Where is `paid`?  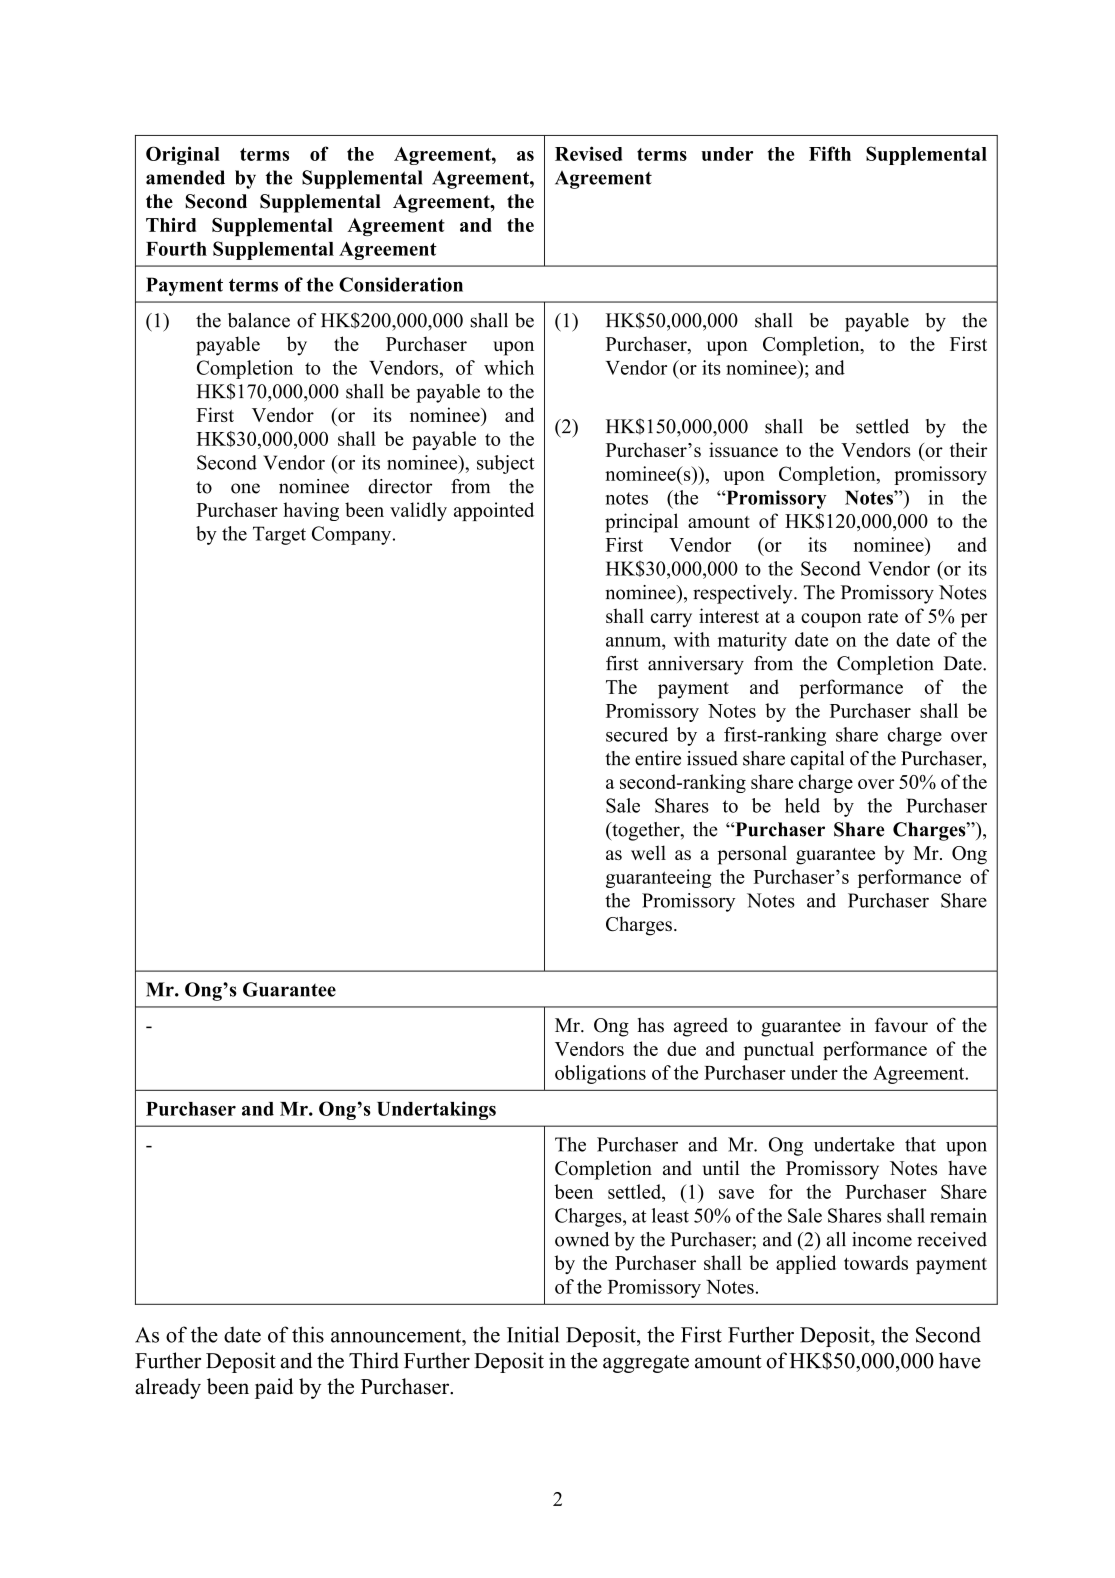
paid is located at coordinates (274, 1388).
